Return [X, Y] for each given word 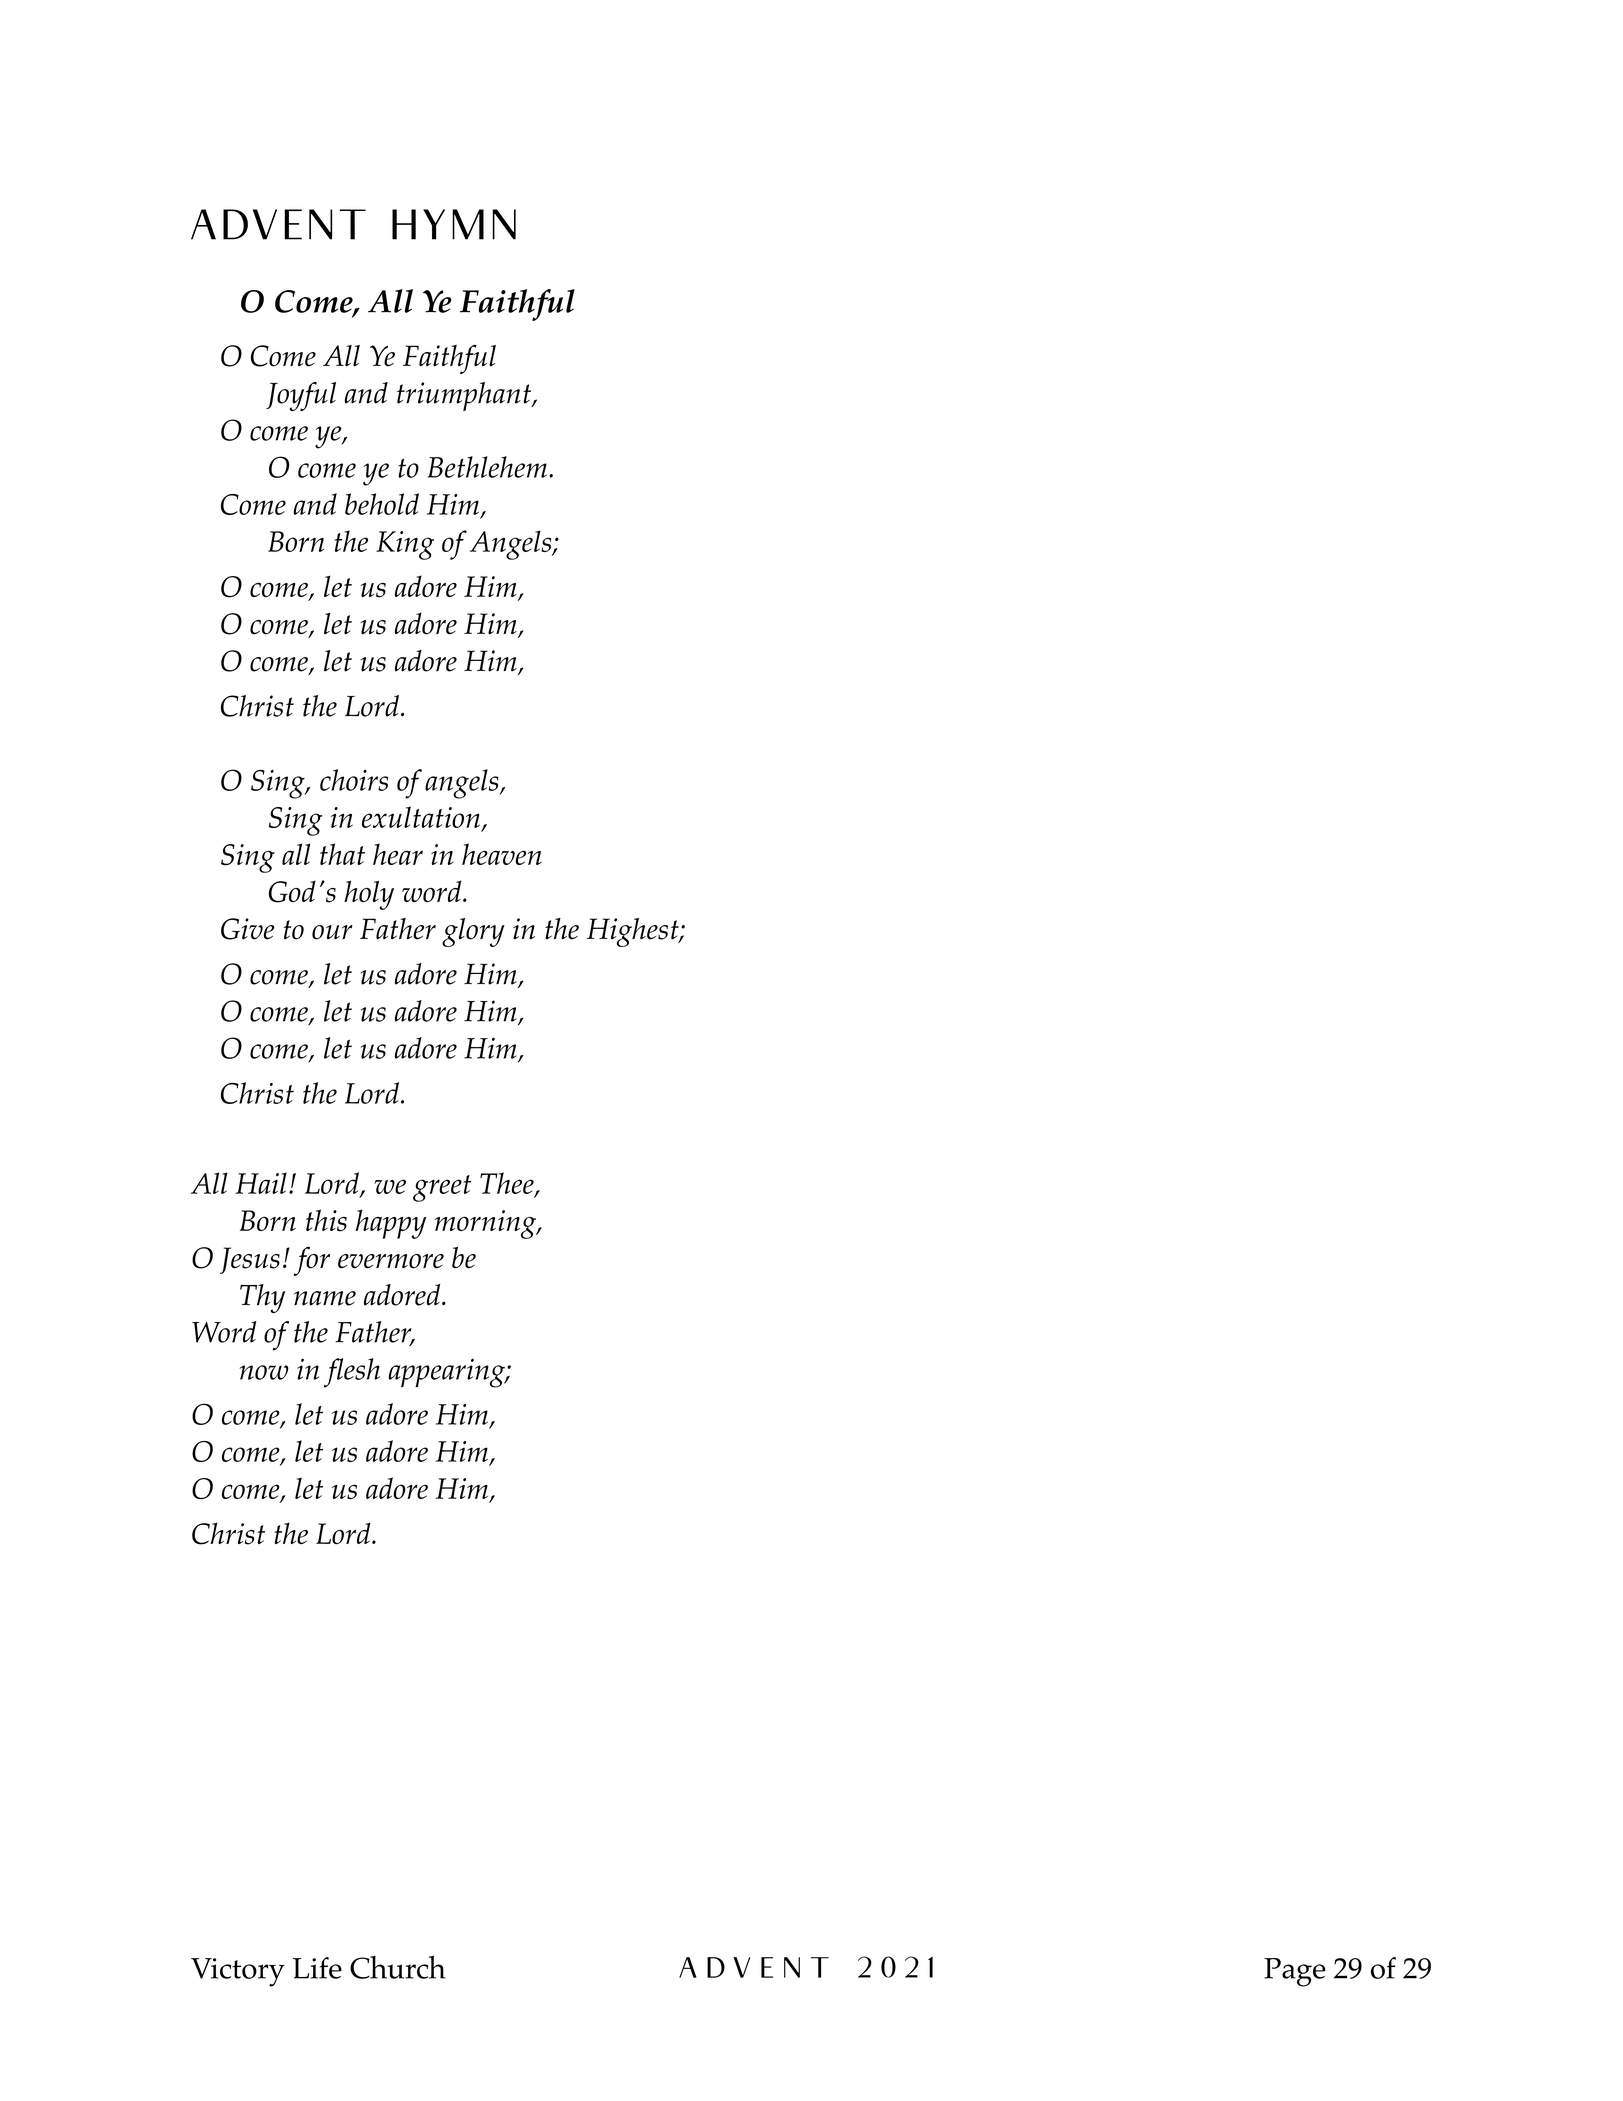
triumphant [465, 396]
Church [398, 1967]
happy [391, 1224]
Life [317, 1968]
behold [382, 504]
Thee [508, 1184]
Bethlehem [487, 467]
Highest [634, 932]
